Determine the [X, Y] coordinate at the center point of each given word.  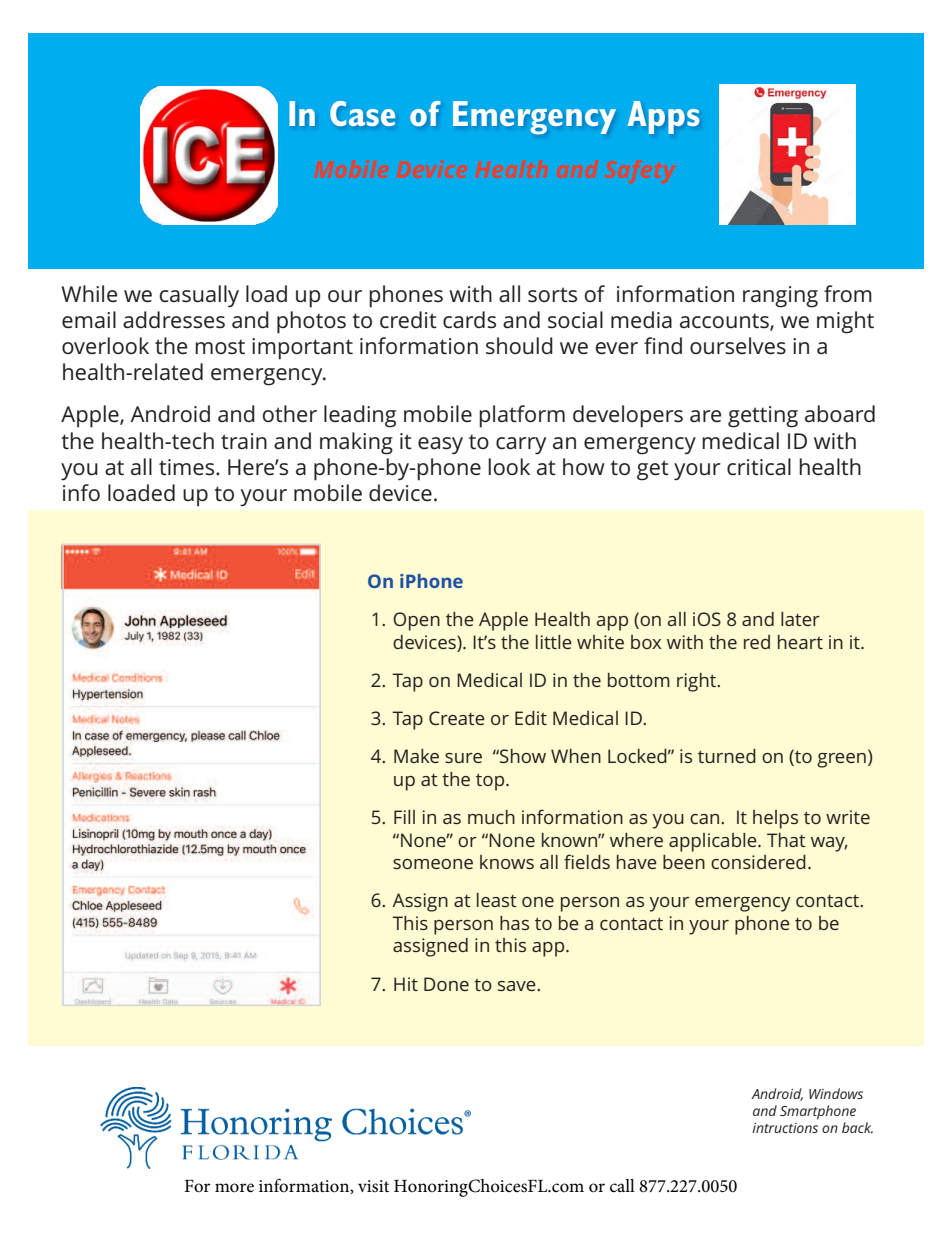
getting [763, 417]
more [234, 1188]
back [857, 1127]
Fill [404, 817]
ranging [780, 297]
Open [416, 621]
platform [522, 416]
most [220, 347]
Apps [663, 117]
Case [362, 113]
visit [373, 1186]
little [554, 642]
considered [758, 862]
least [497, 900]
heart [800, 642]
